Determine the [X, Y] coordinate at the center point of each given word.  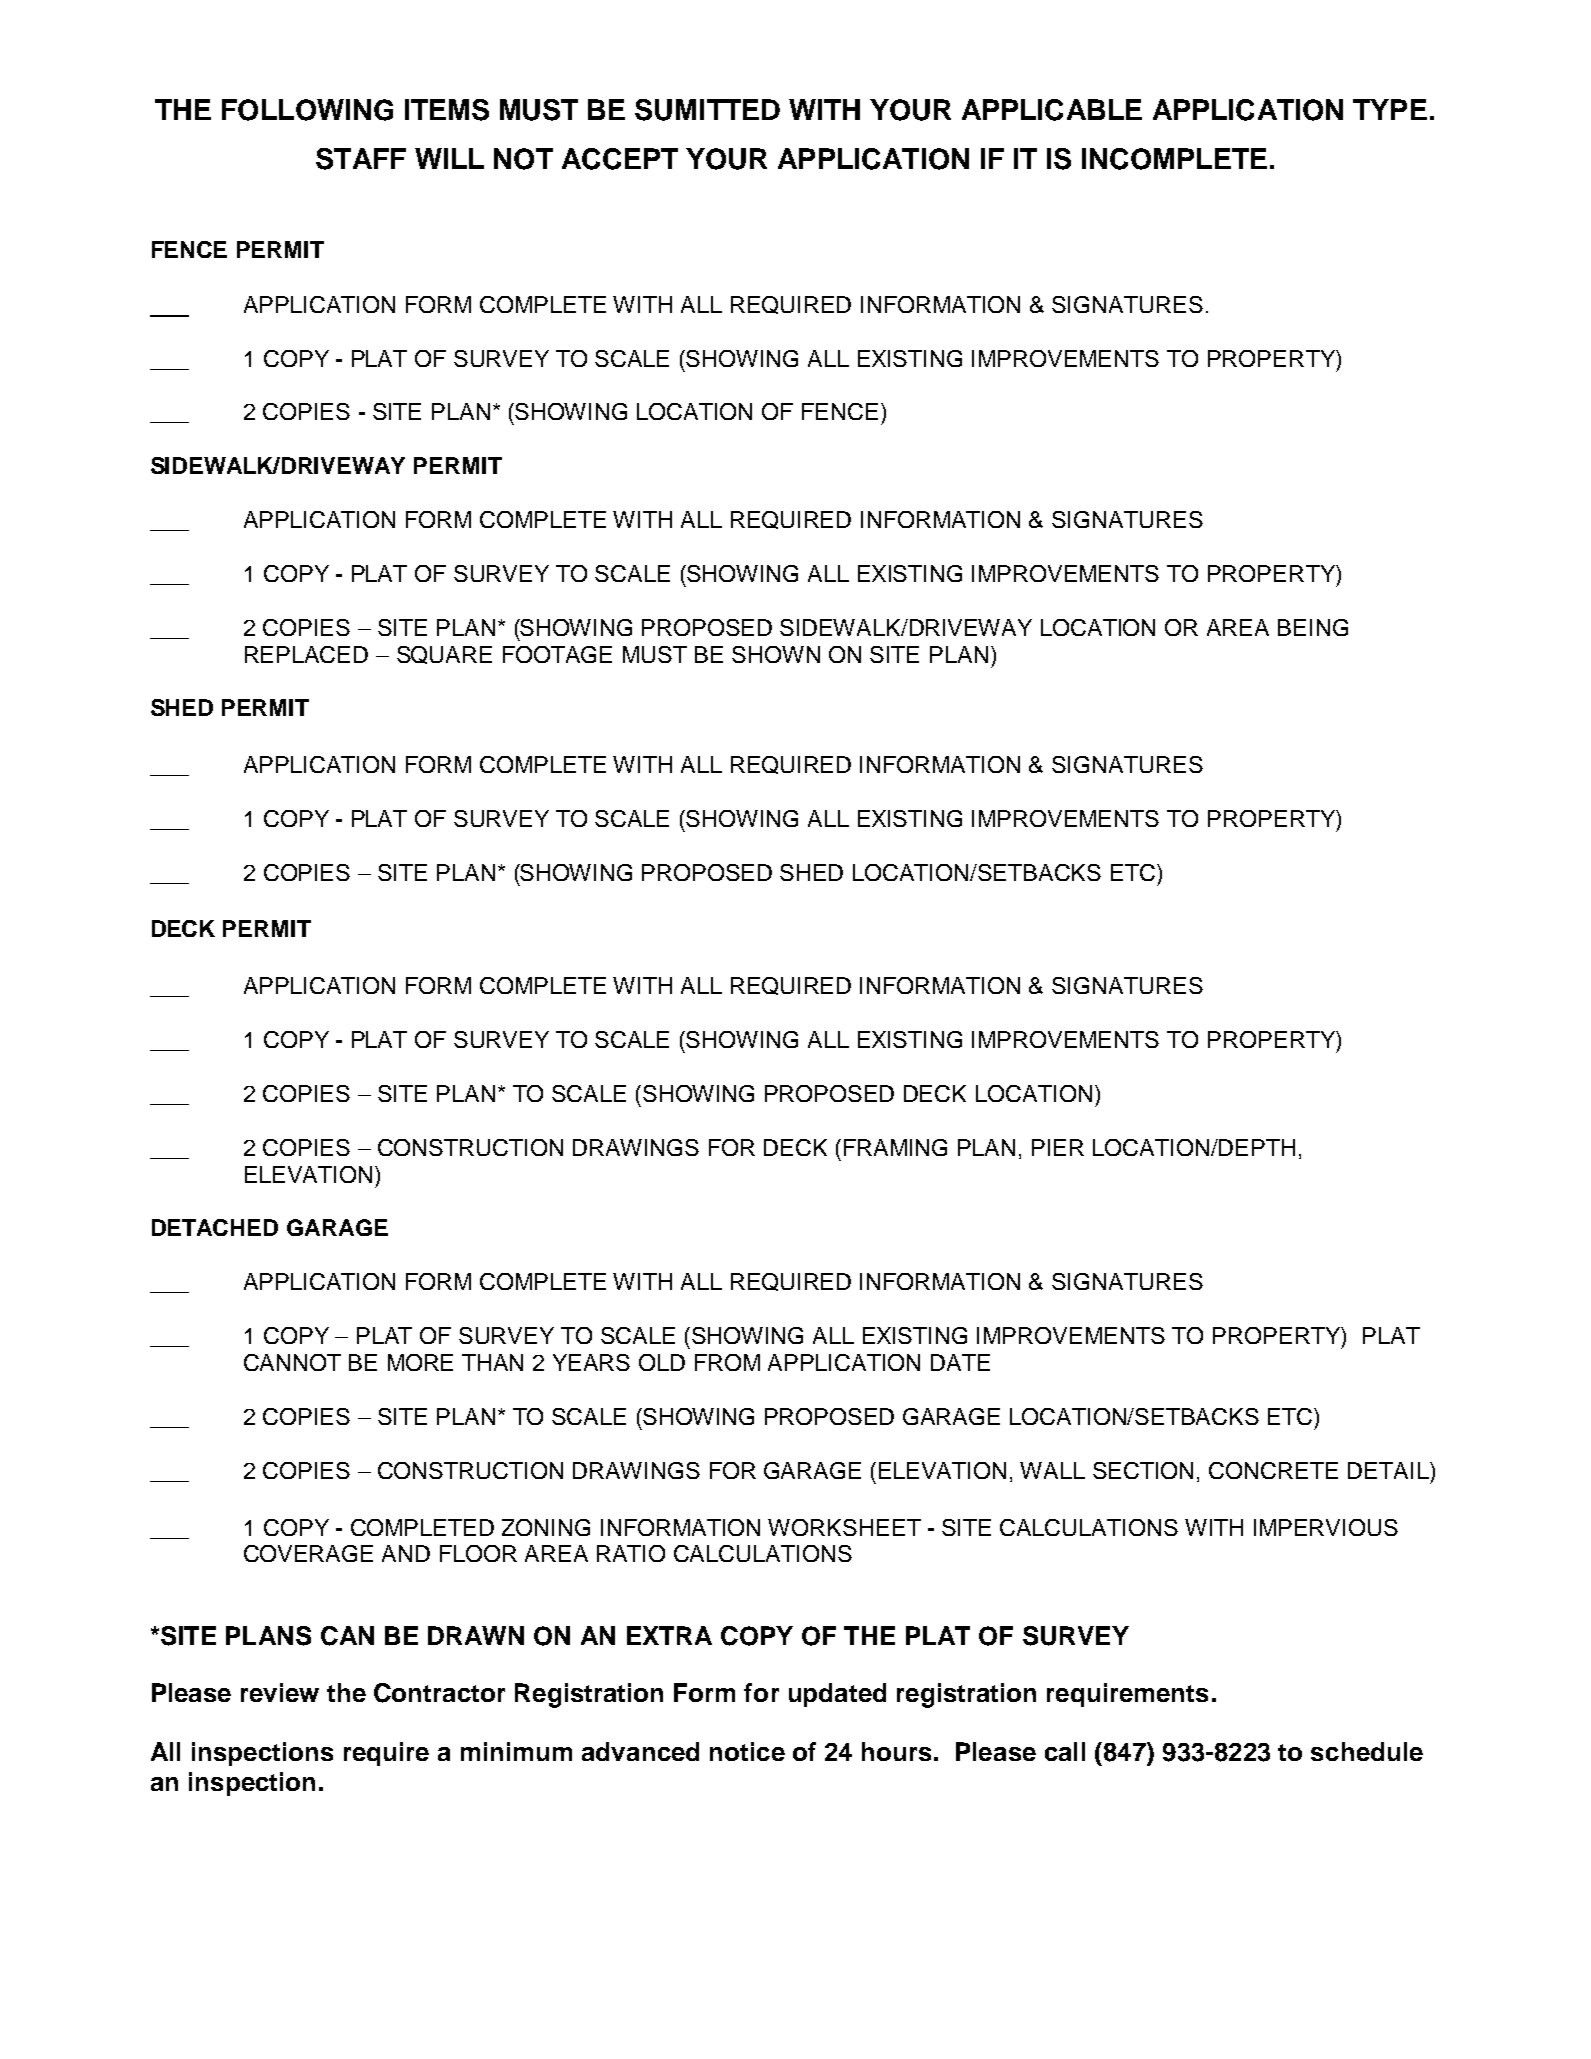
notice [747, 1751]
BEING [1313, 627]
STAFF [361, 159]
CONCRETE [1273, 1470]
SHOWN [776, 654]
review [280, 1692]
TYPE [1390, 109]
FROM [727, 1362]
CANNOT [292, 1362]
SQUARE [444, 655]
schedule [1367, 1751]
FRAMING [895, 1147]
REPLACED [306, 654]
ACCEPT [620, 159]
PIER [1058, 1147]
